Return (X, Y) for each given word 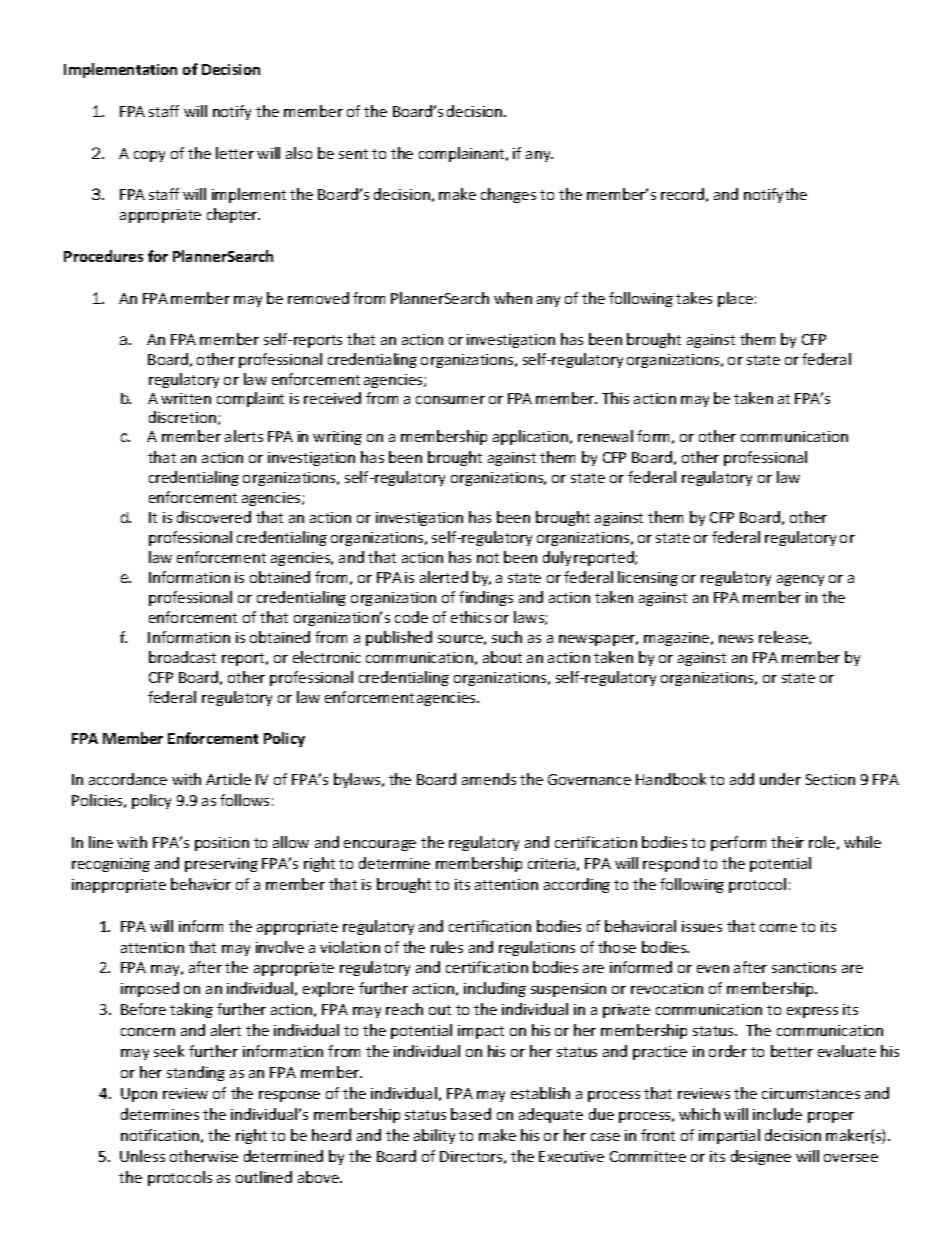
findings (486, 598)
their (787, 842)
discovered (214, 517)
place (735, 299)
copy (149, 156)
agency (800, 580)
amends (489, 779)
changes (508, 195)
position (222, 844)
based (471, 1114)
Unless (142, 1156)
